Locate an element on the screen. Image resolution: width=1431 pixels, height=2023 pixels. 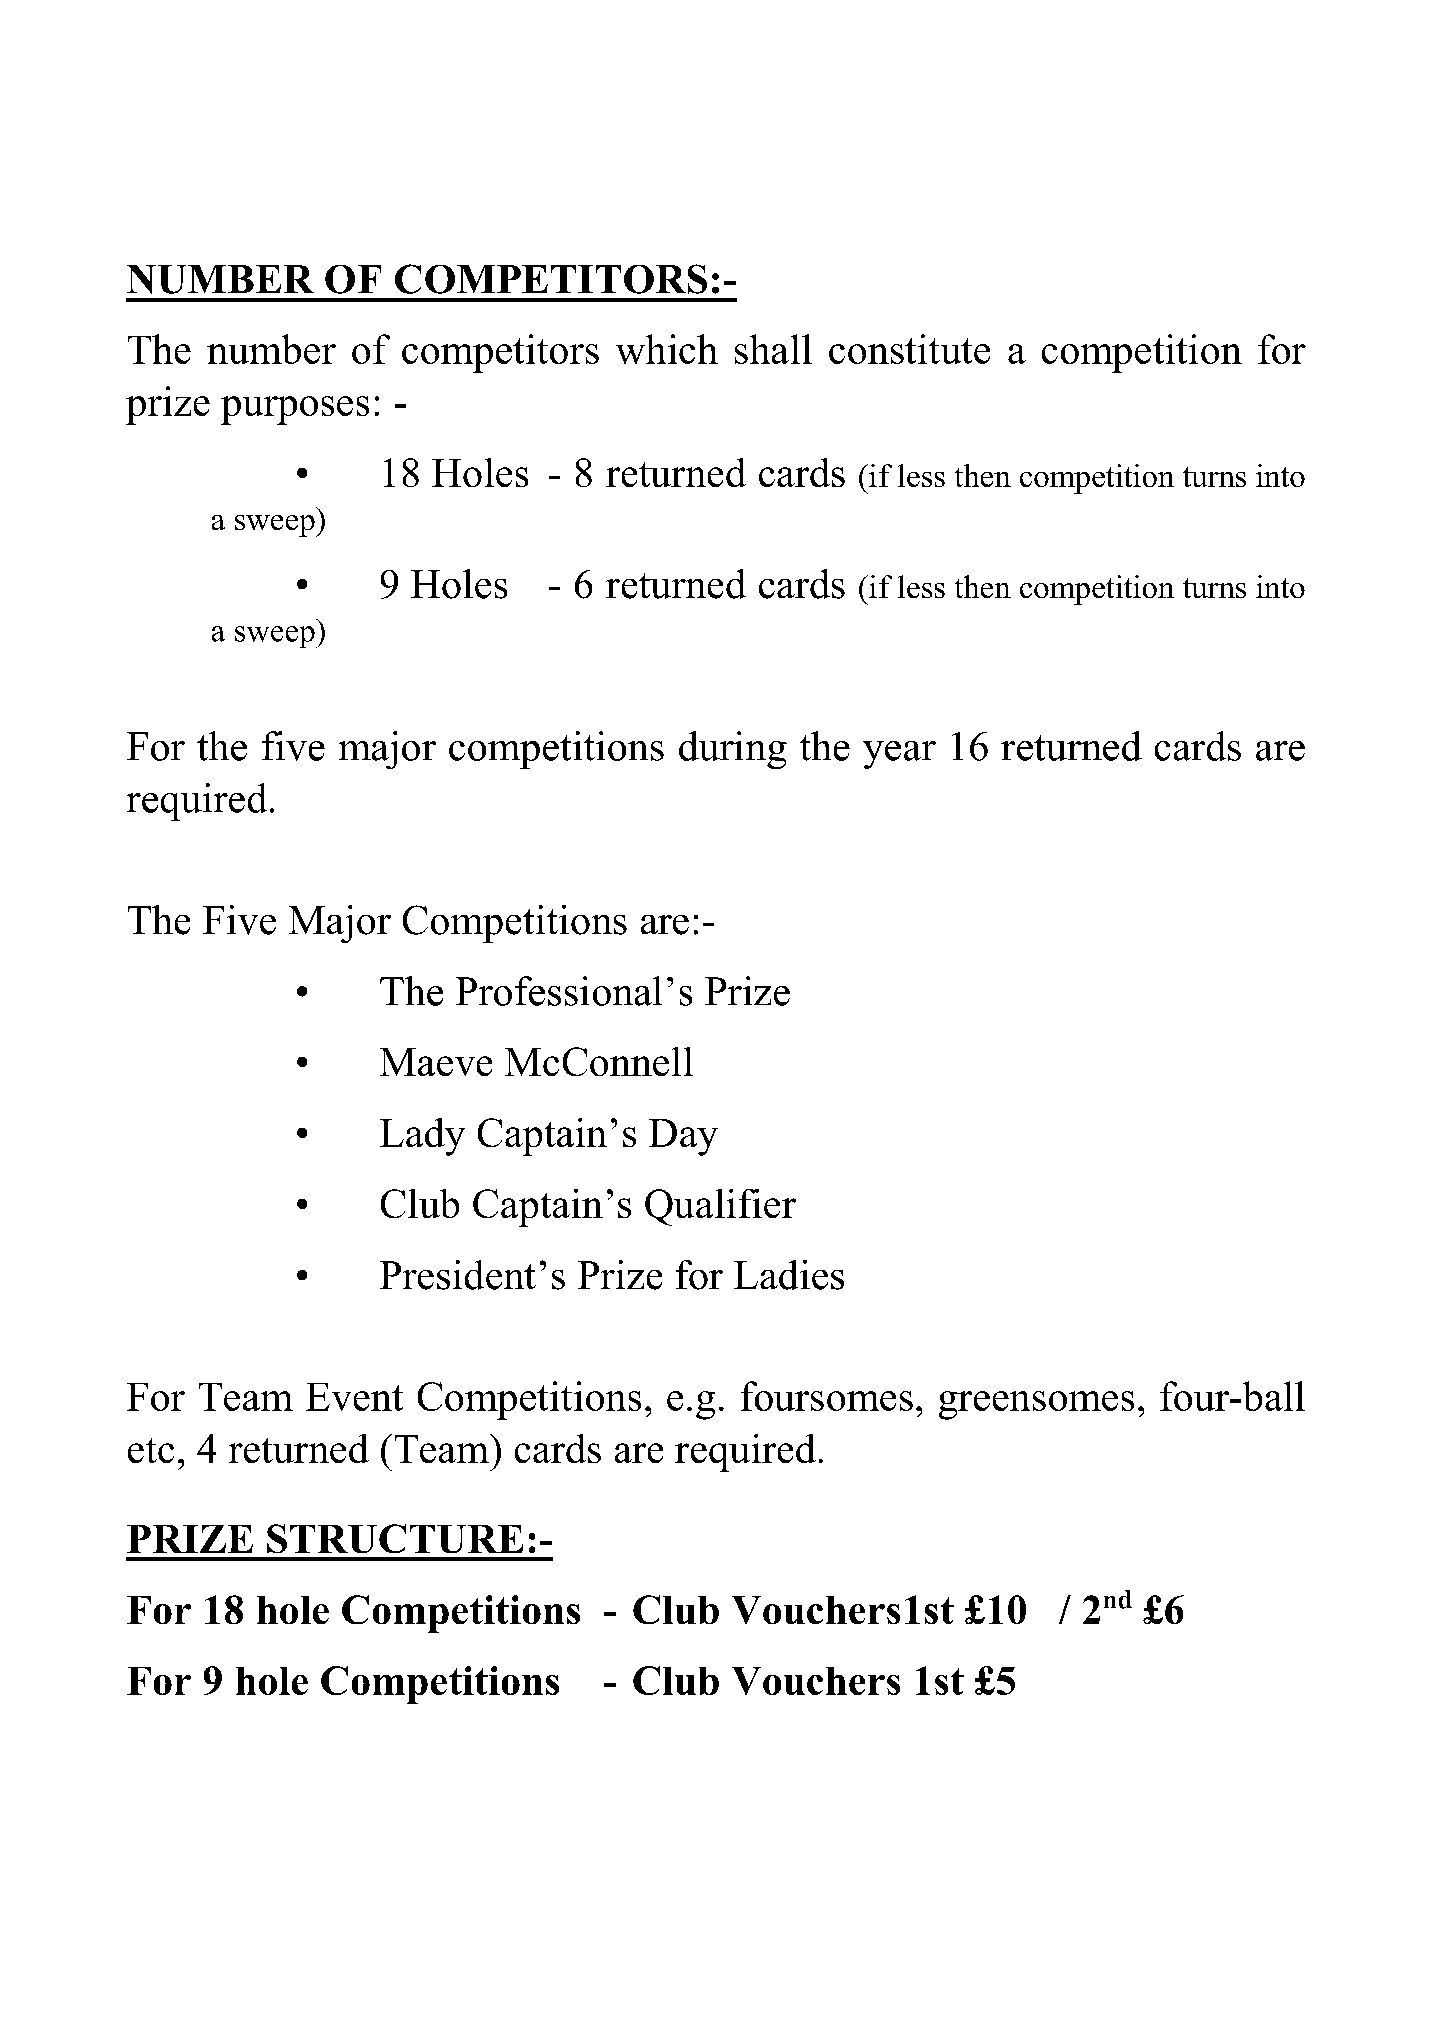
Event is located at coordinates (354, 1397).
